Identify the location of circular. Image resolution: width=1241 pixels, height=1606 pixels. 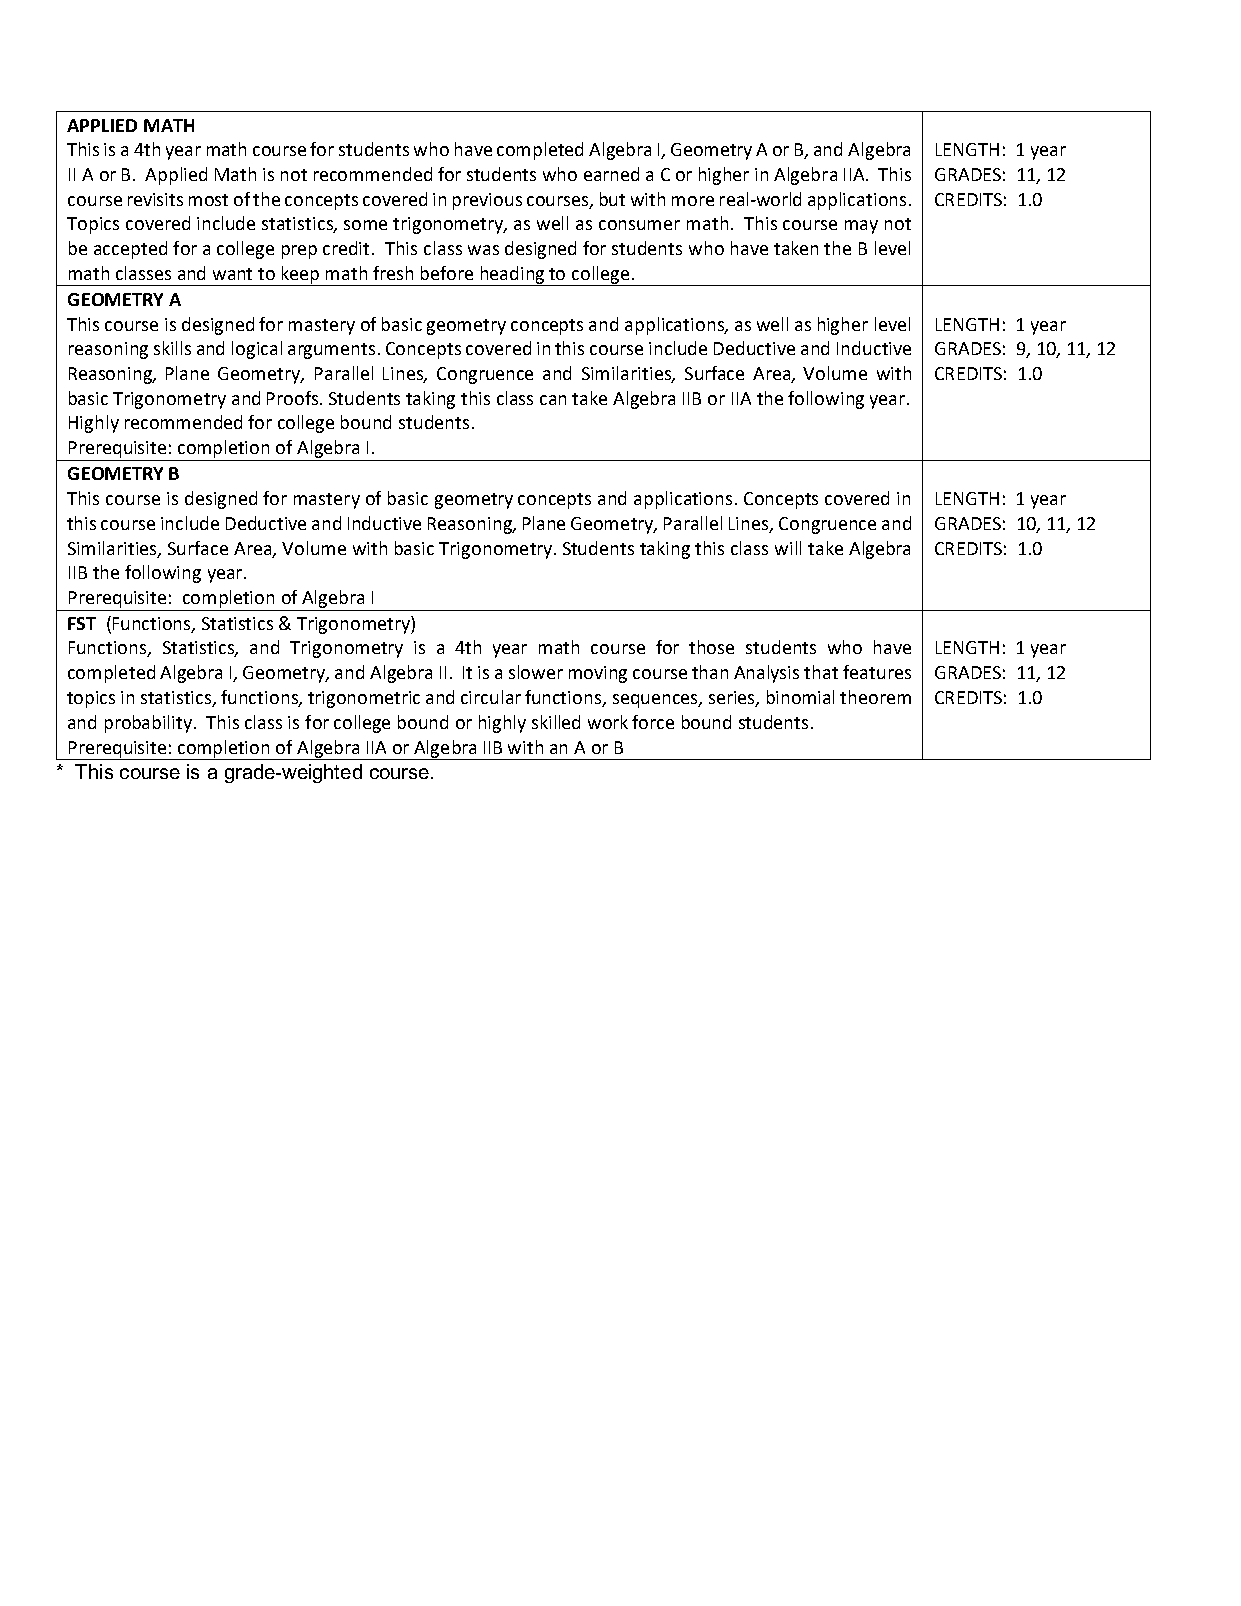
(491, 697).
